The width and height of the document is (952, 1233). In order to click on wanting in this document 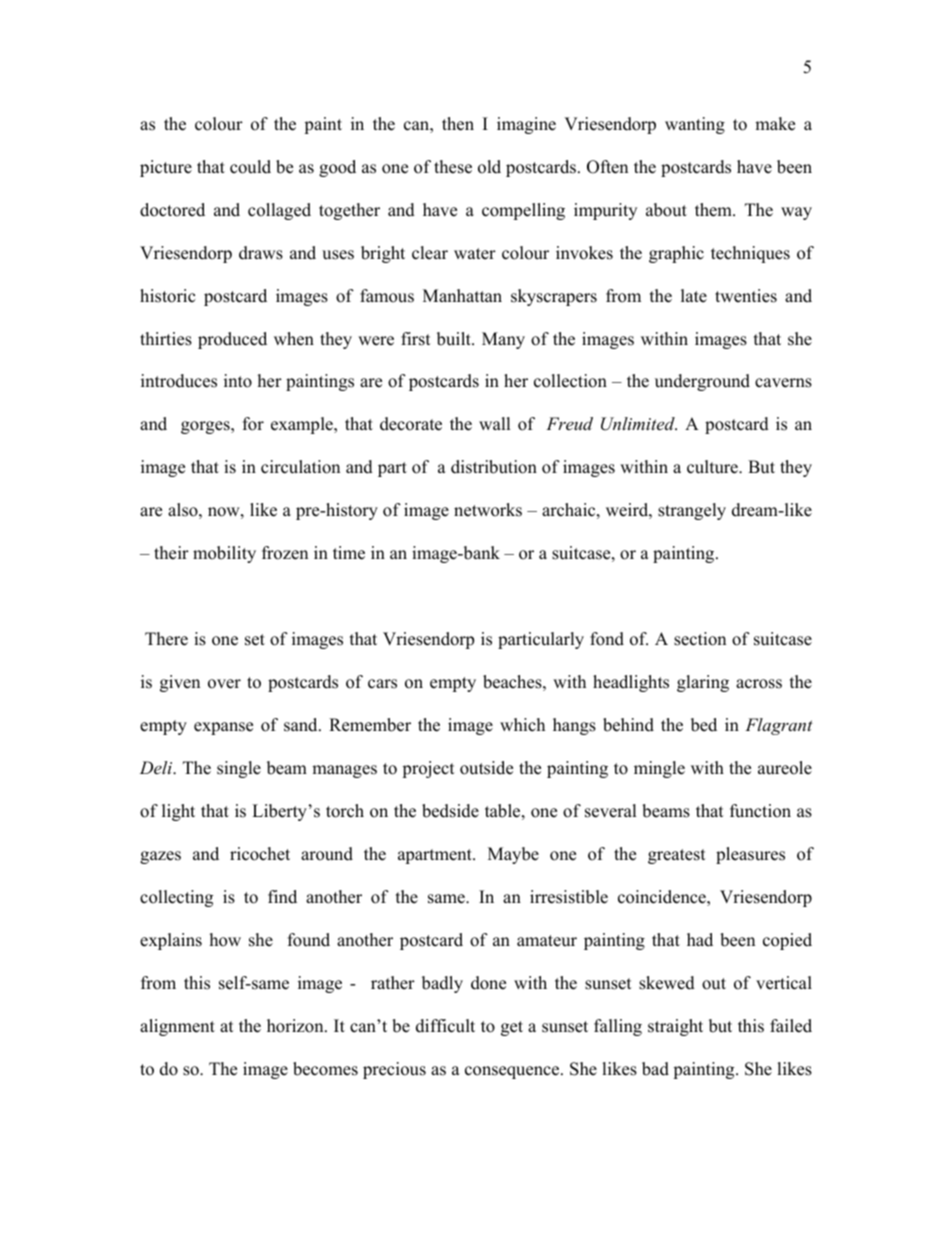, I will do `click(695, 125)`.
